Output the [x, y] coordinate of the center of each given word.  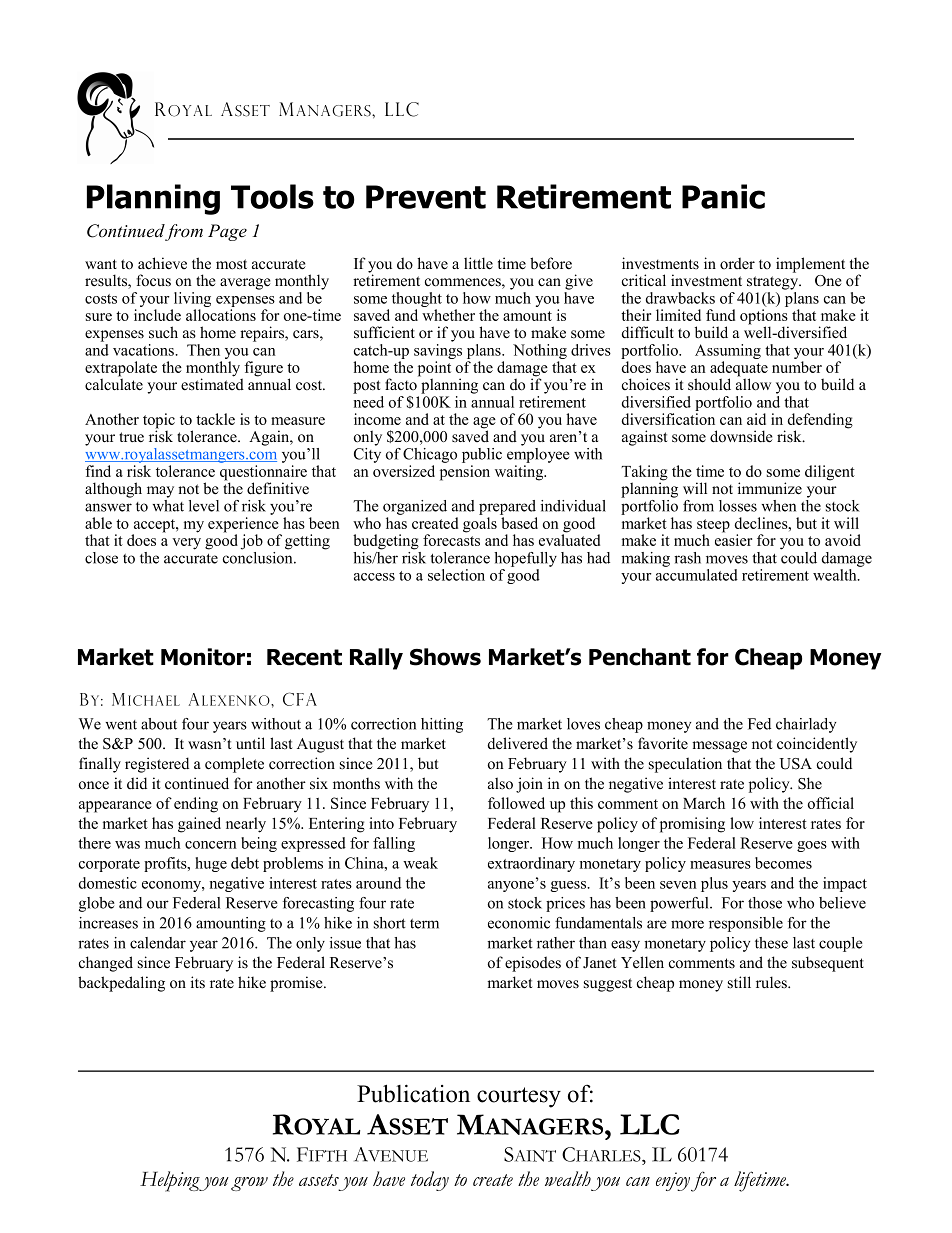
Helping [171, 1181]
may [160, 492]
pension [465, 473]
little [478, 263]
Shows [445, 657]
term [424, 924]
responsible [746, 924]
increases [108, 923]
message [719, 747]
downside [741, 436]
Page [227, 232]
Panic [723, 196]
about [159, 724]
